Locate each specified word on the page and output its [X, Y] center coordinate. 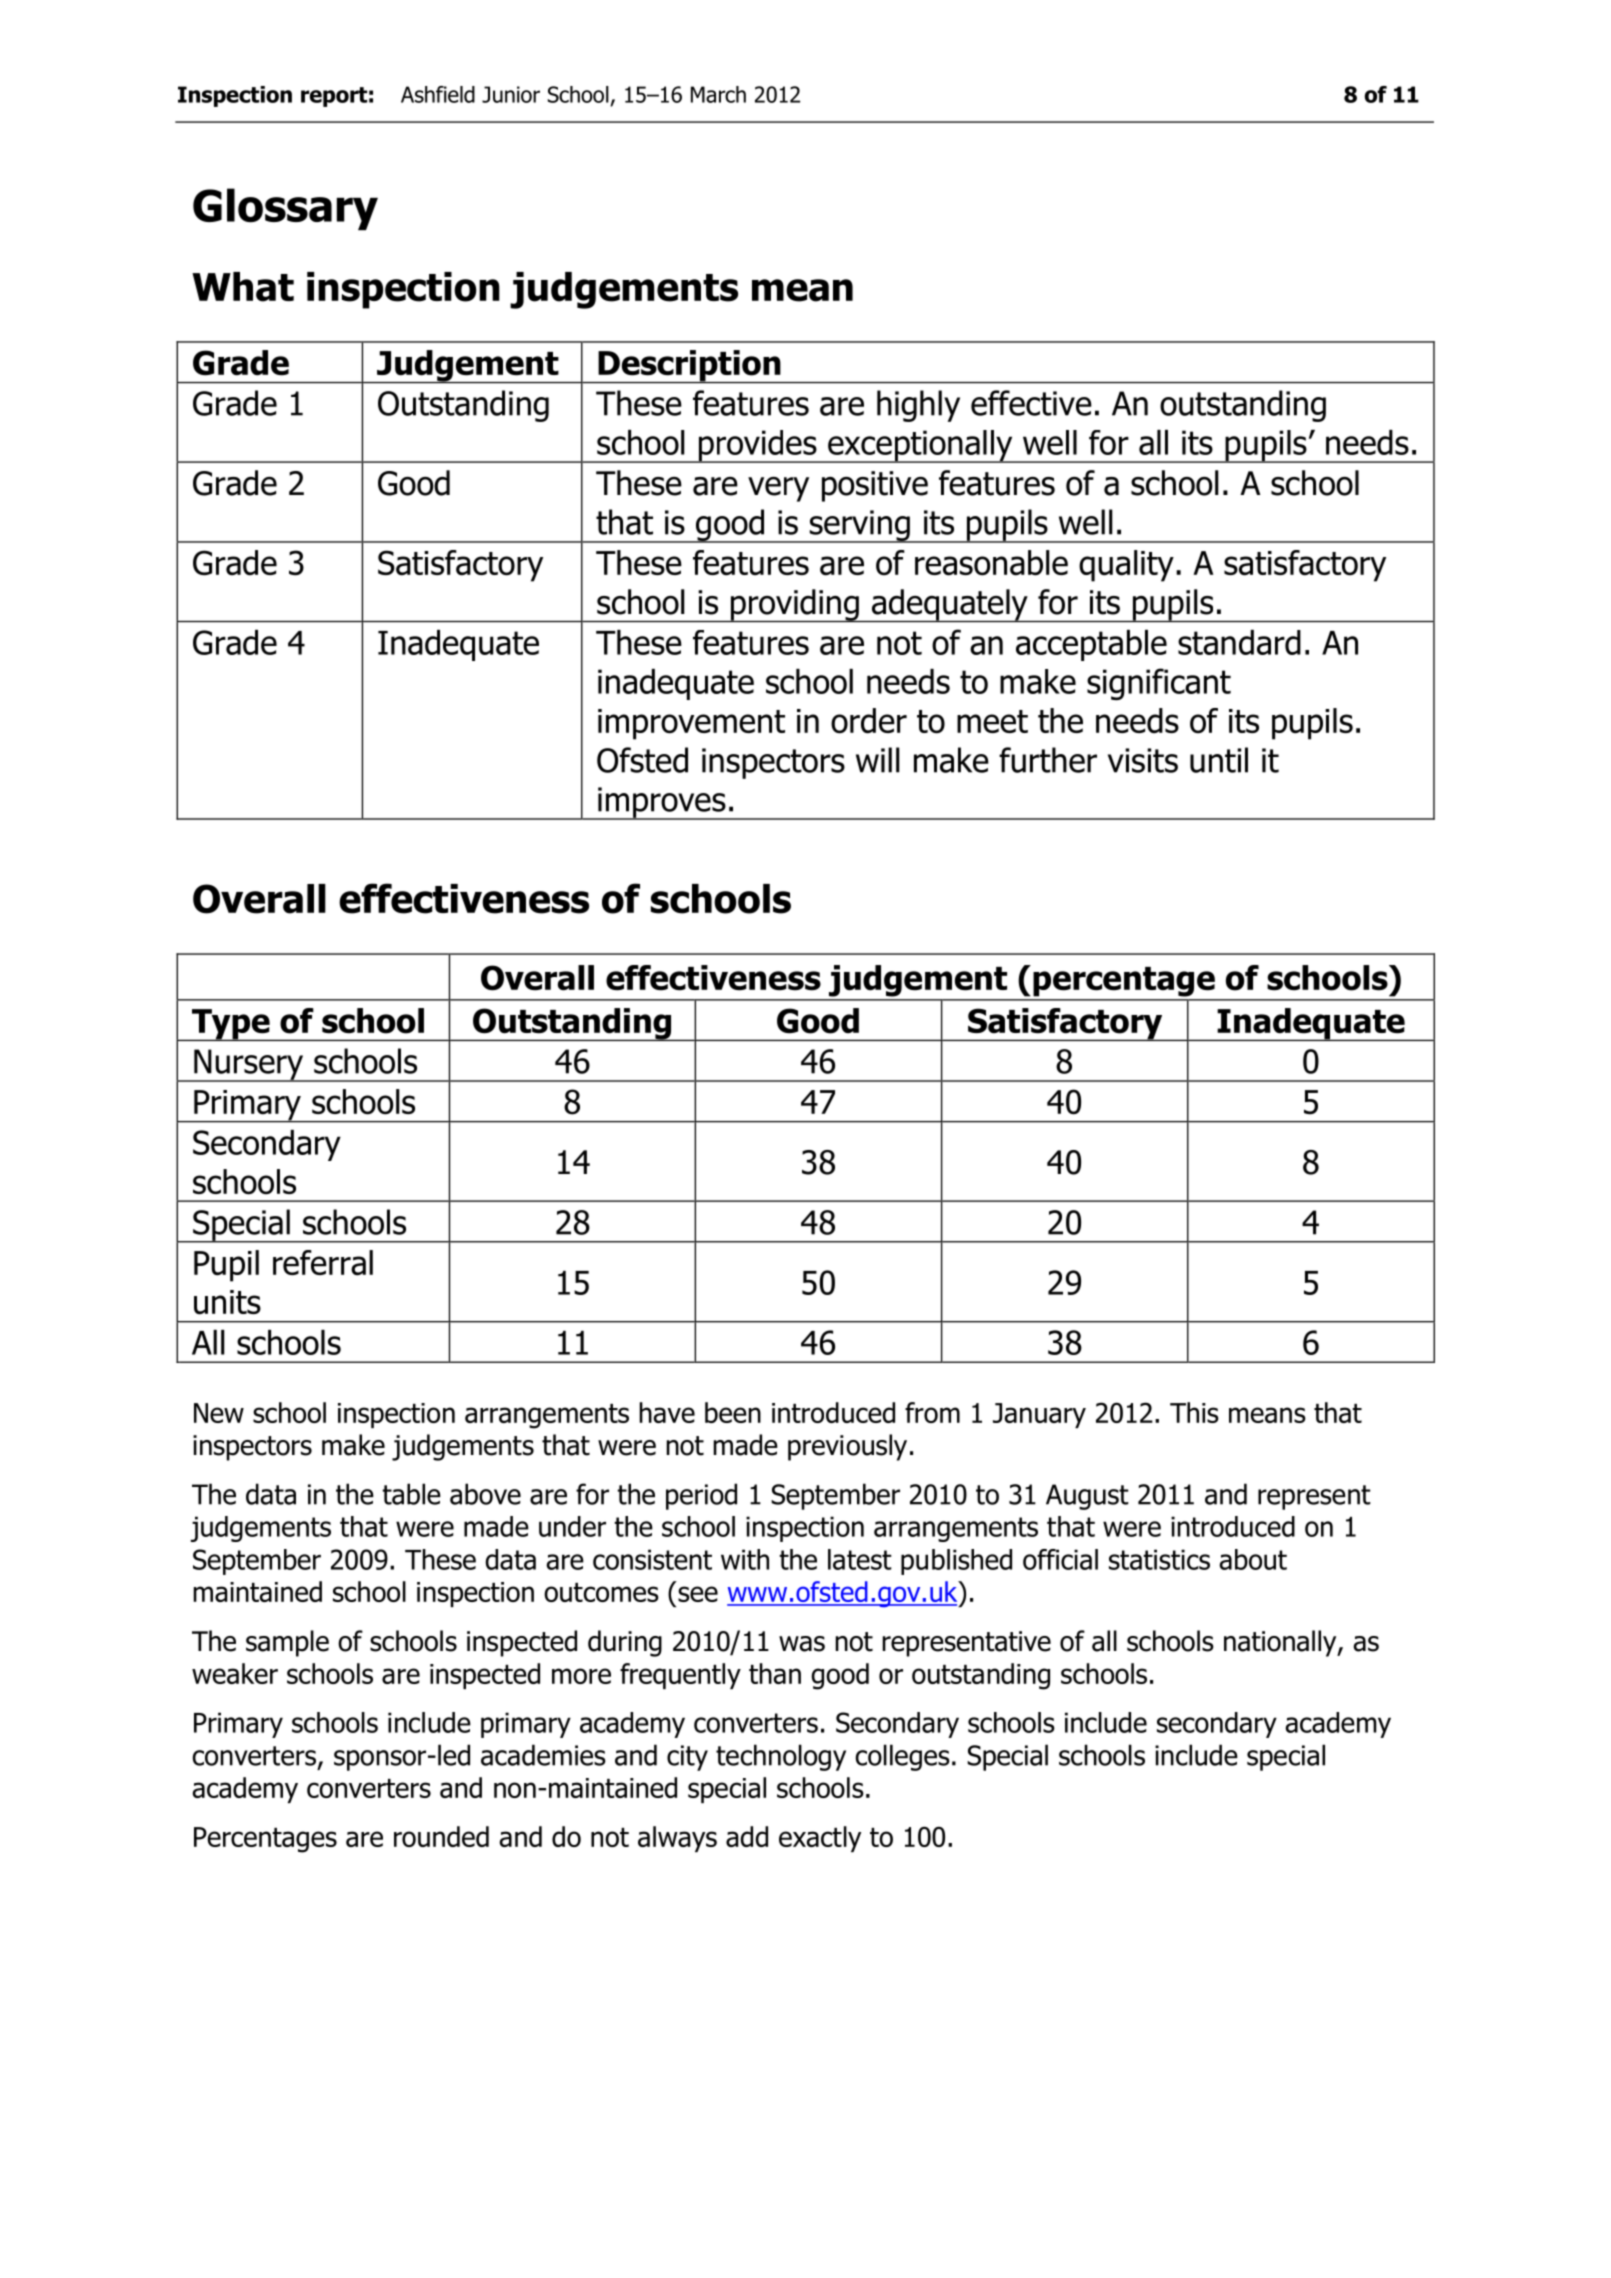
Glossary [285, 209]
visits [1143, 760]
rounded [441, 1836]
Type [231, 1025]
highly [918, 406]
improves [662, 803]
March [718, 94]
